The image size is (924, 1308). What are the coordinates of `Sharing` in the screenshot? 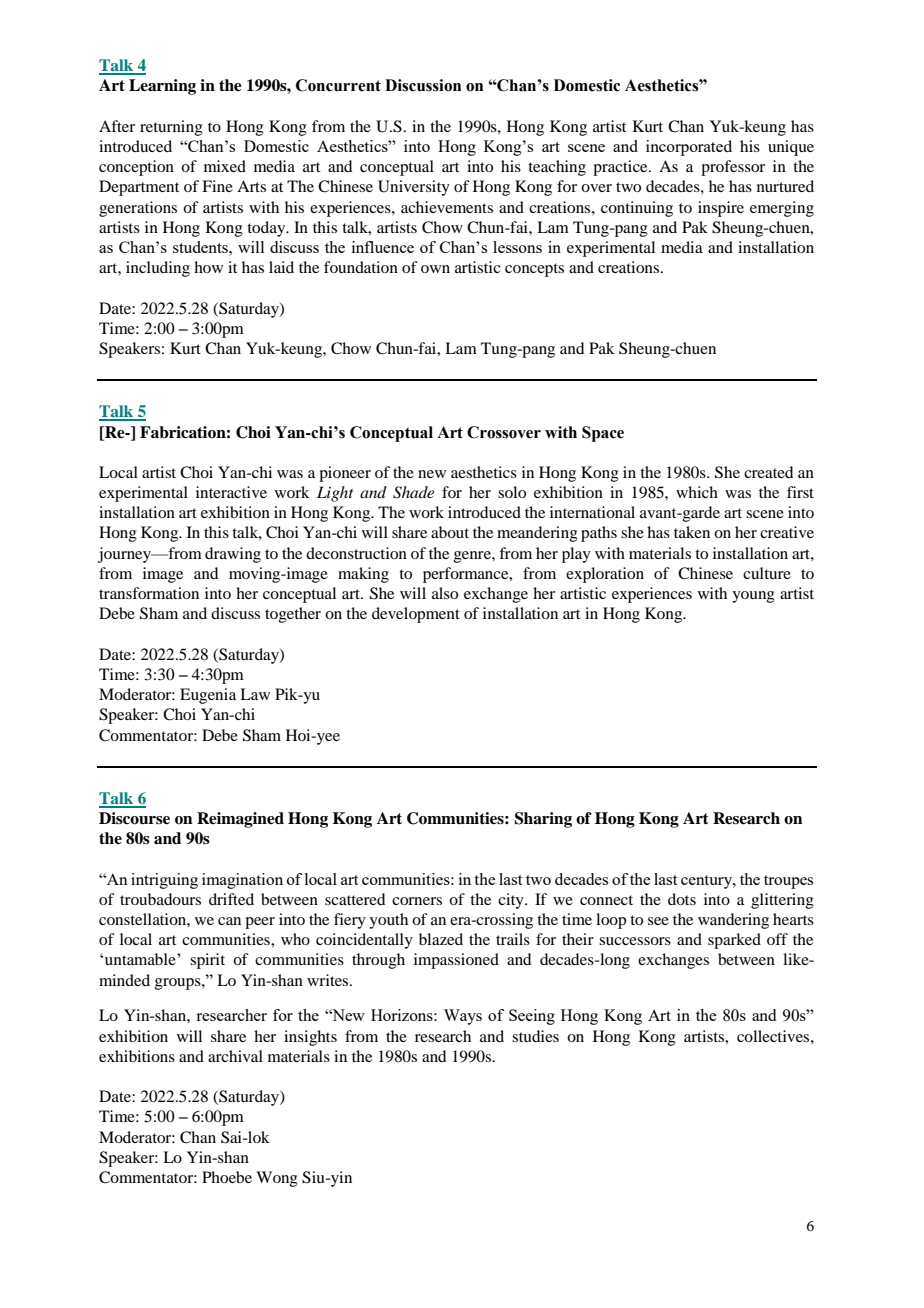 It's located at (543, 820).
